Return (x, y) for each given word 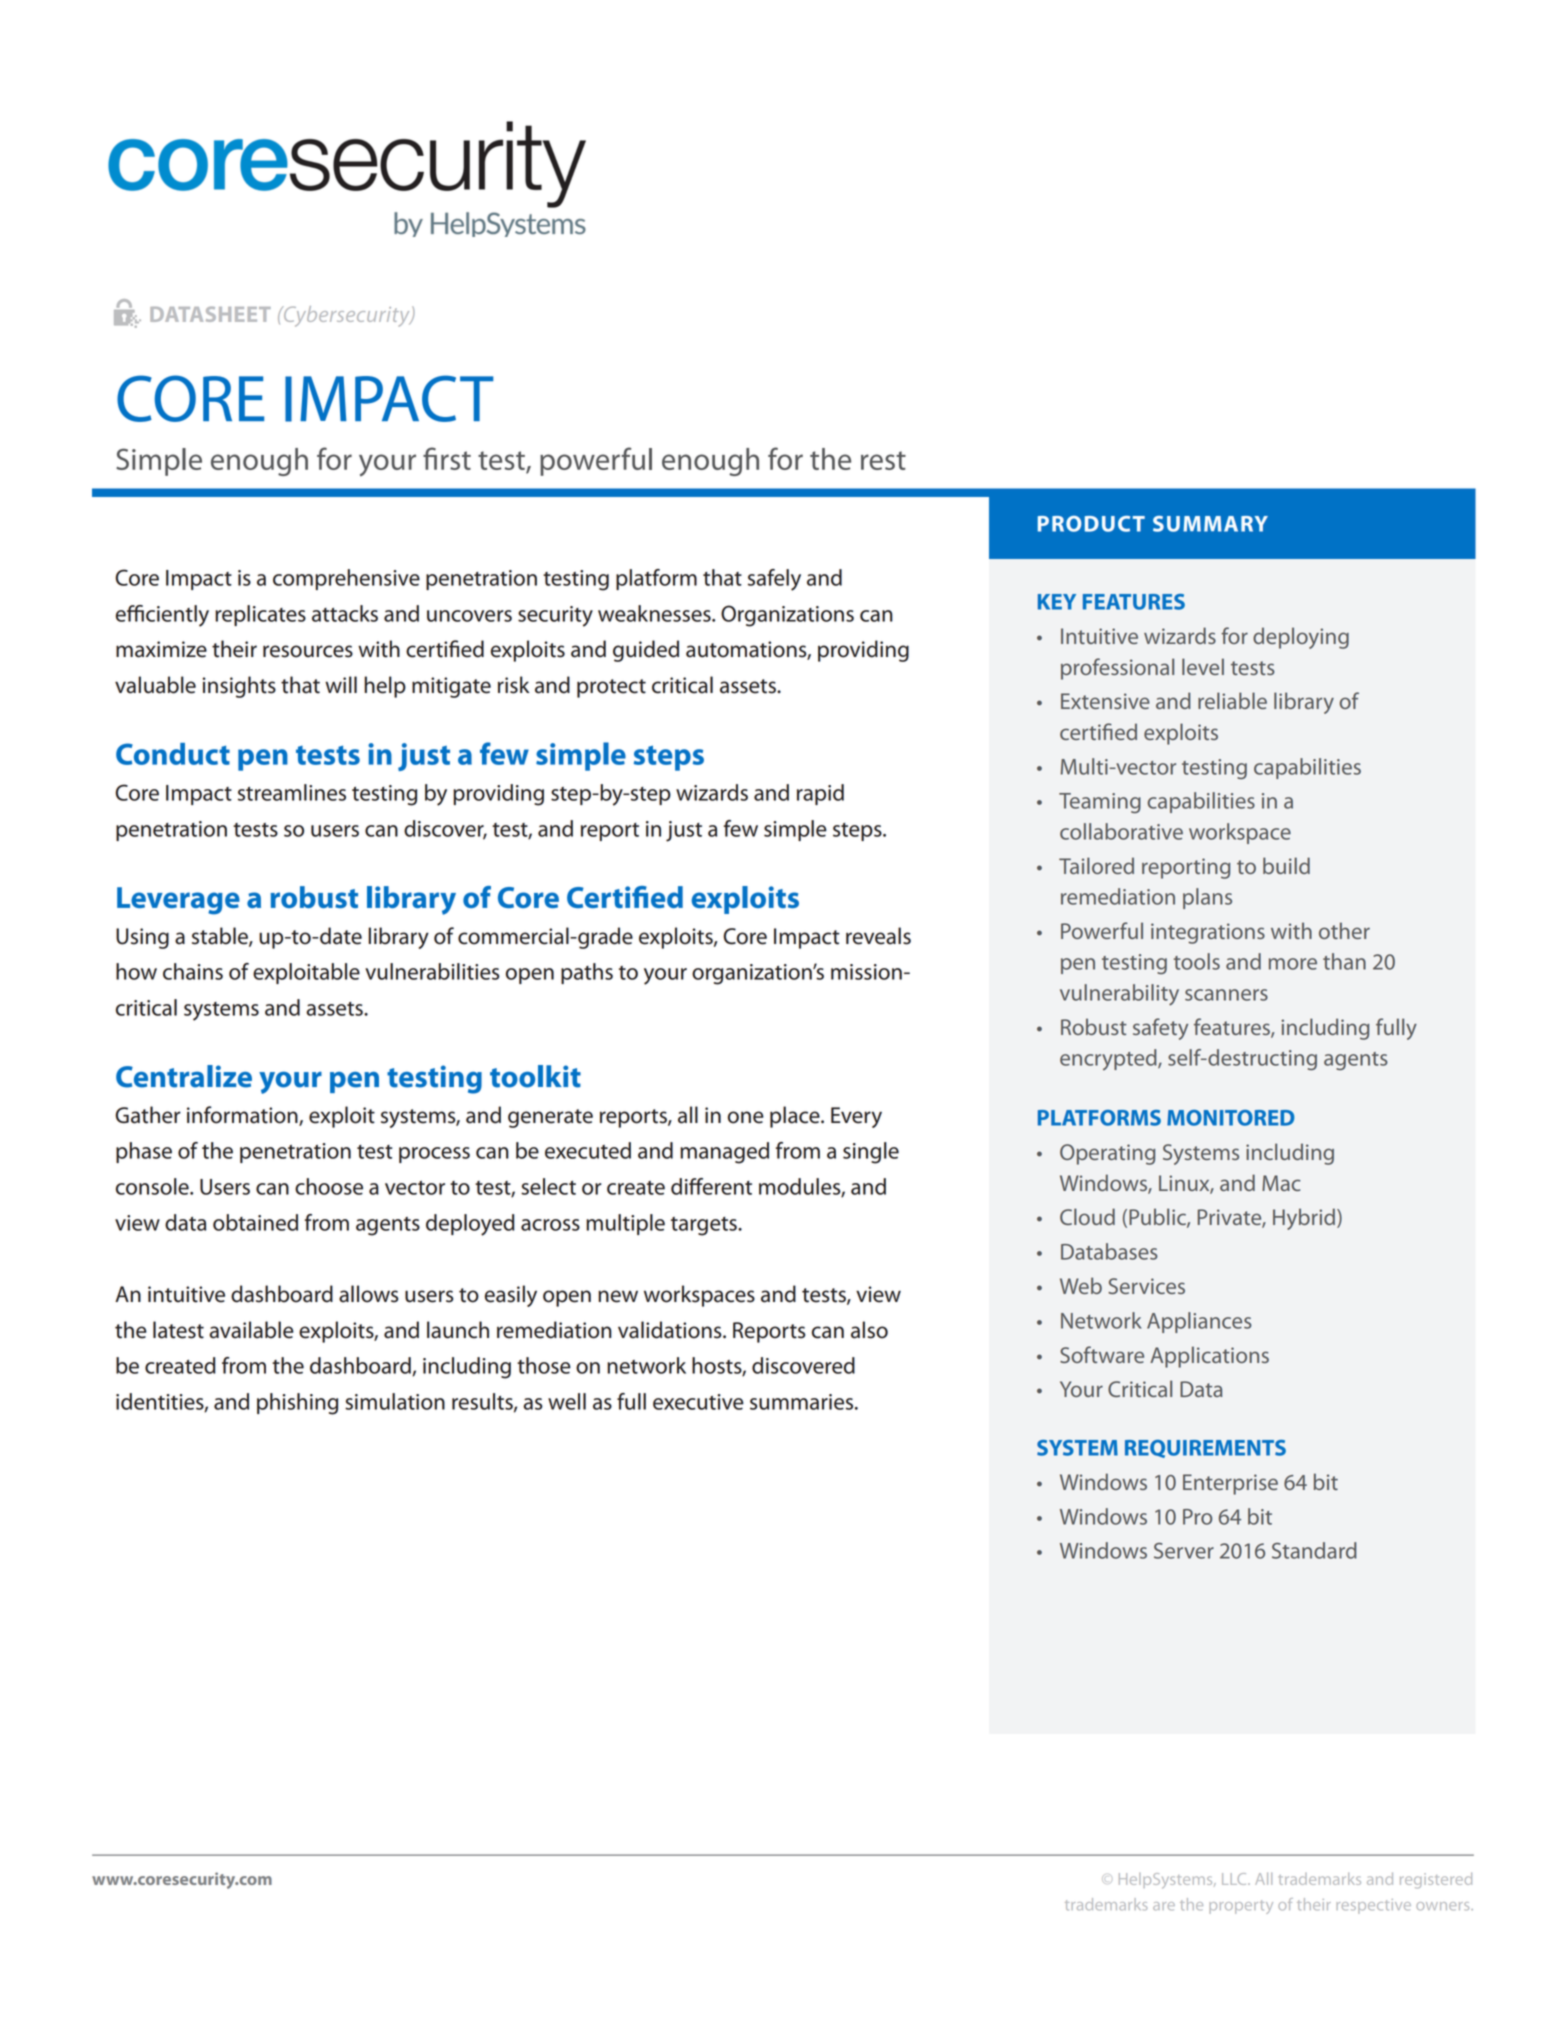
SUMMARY (1210, 524)
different (711, 1186)
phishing (297, 1404)
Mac (1281, 1183)
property (1241, 1907)
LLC (1235, 1879)
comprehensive (346, 579)
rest (883, 460)
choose (329, 1186)
